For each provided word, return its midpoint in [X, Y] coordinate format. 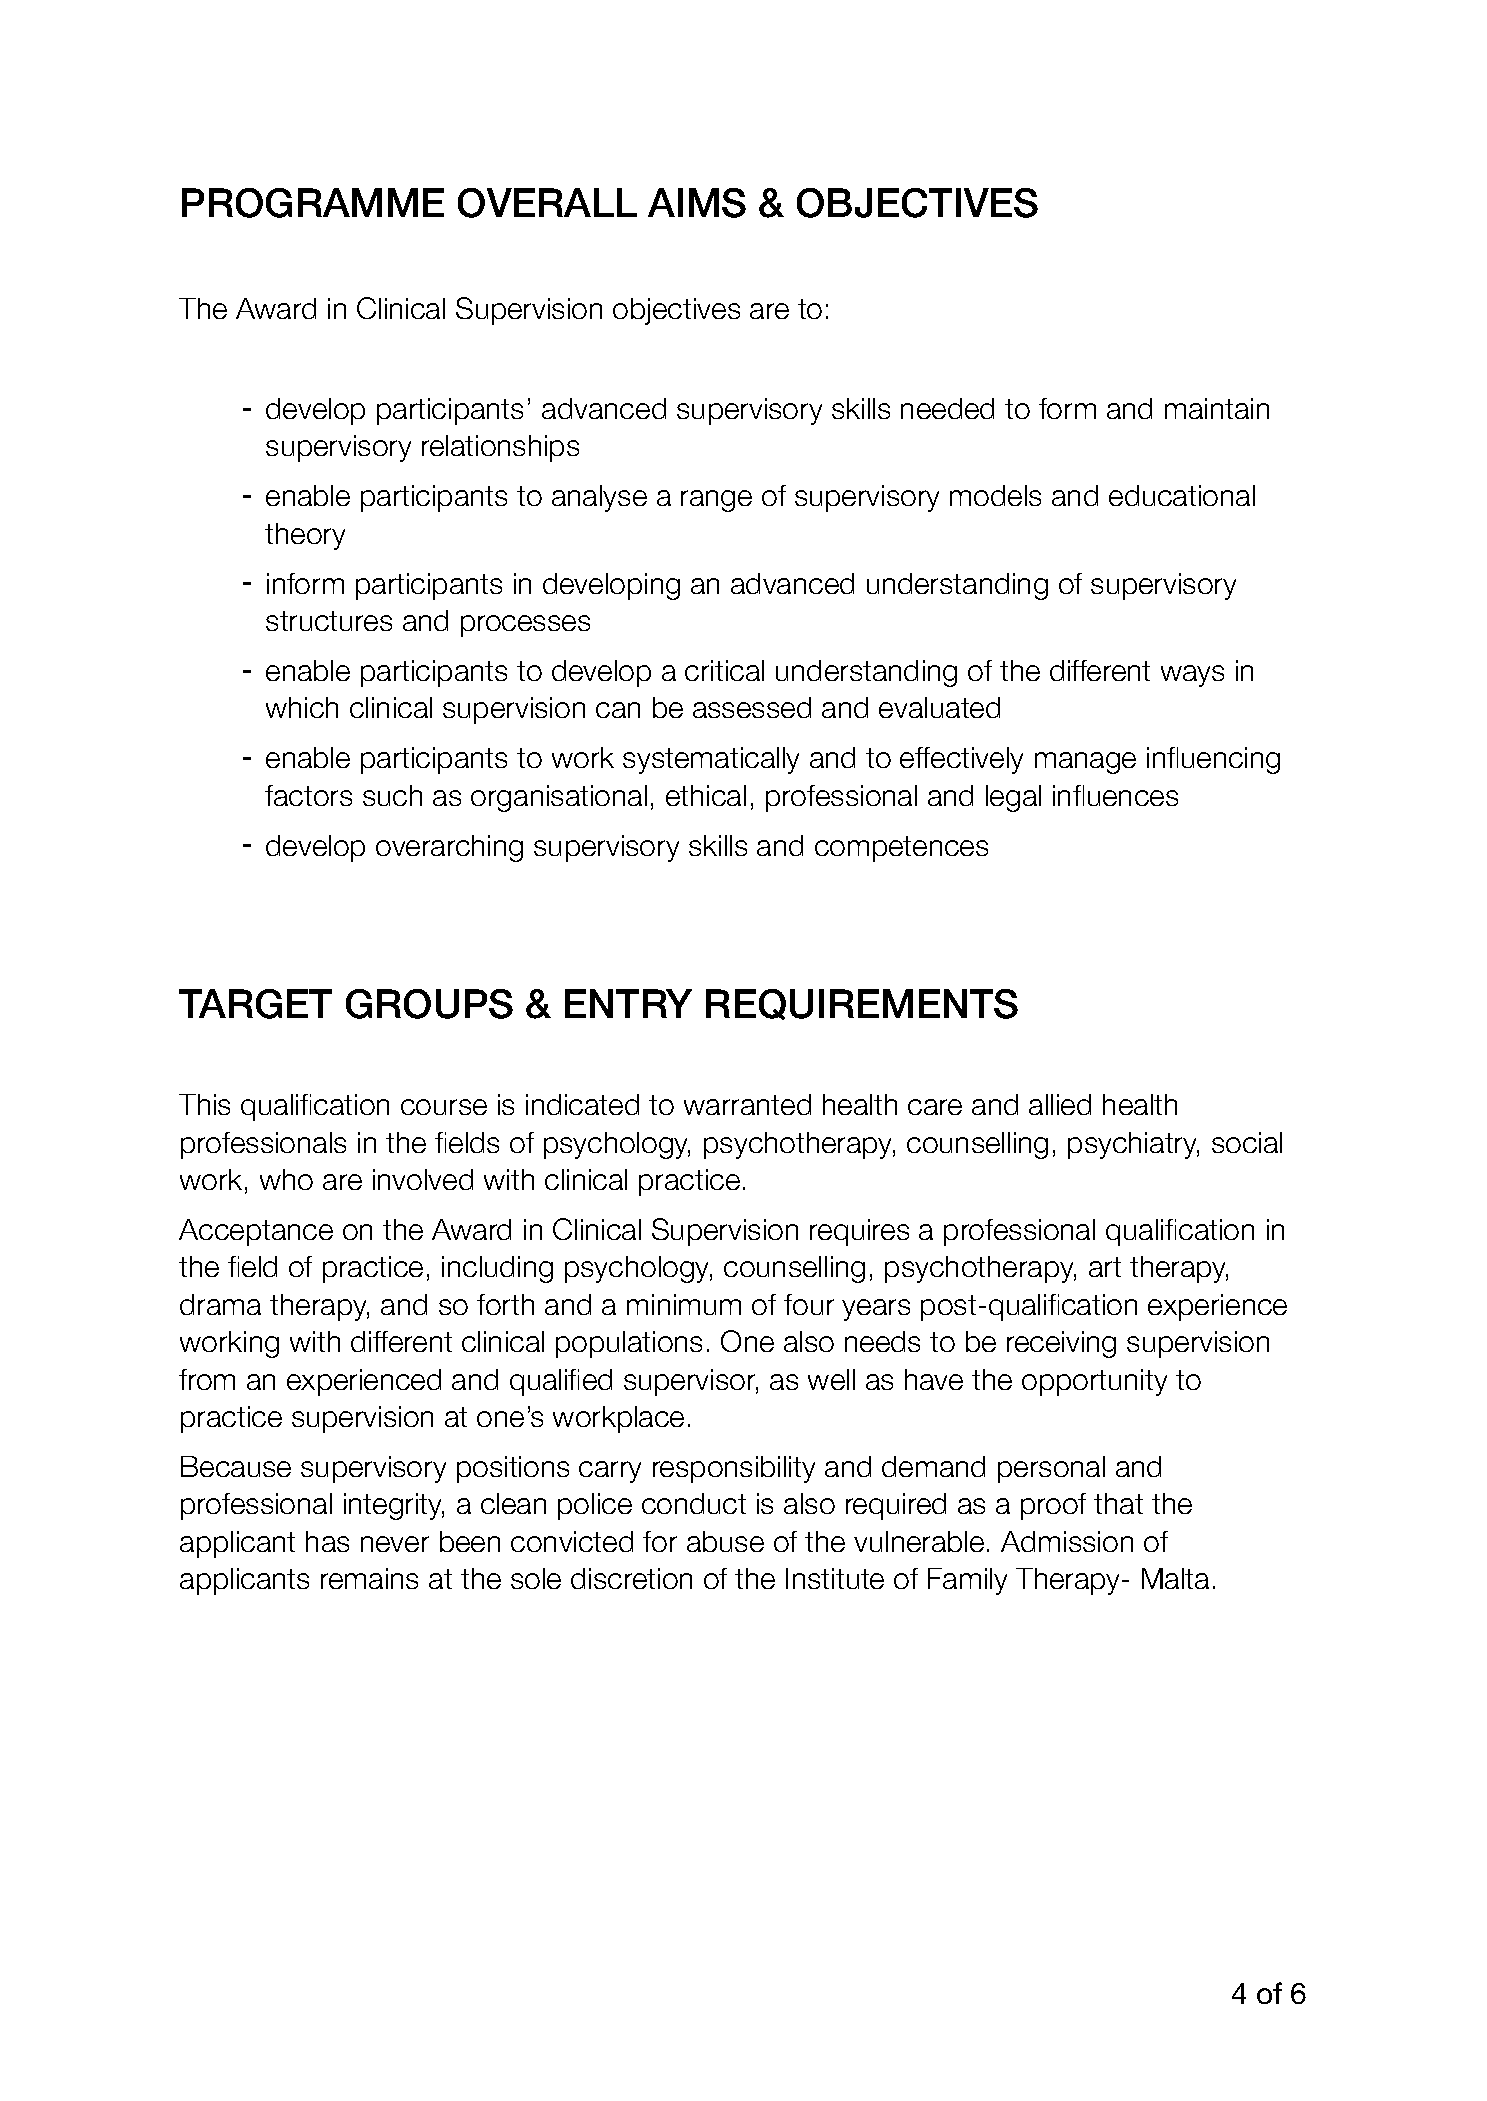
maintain [1217, 408]
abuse [725, 1541]
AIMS [697, 203]
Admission [1067, 1541]
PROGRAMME [313, 203]
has [327, 1541]
